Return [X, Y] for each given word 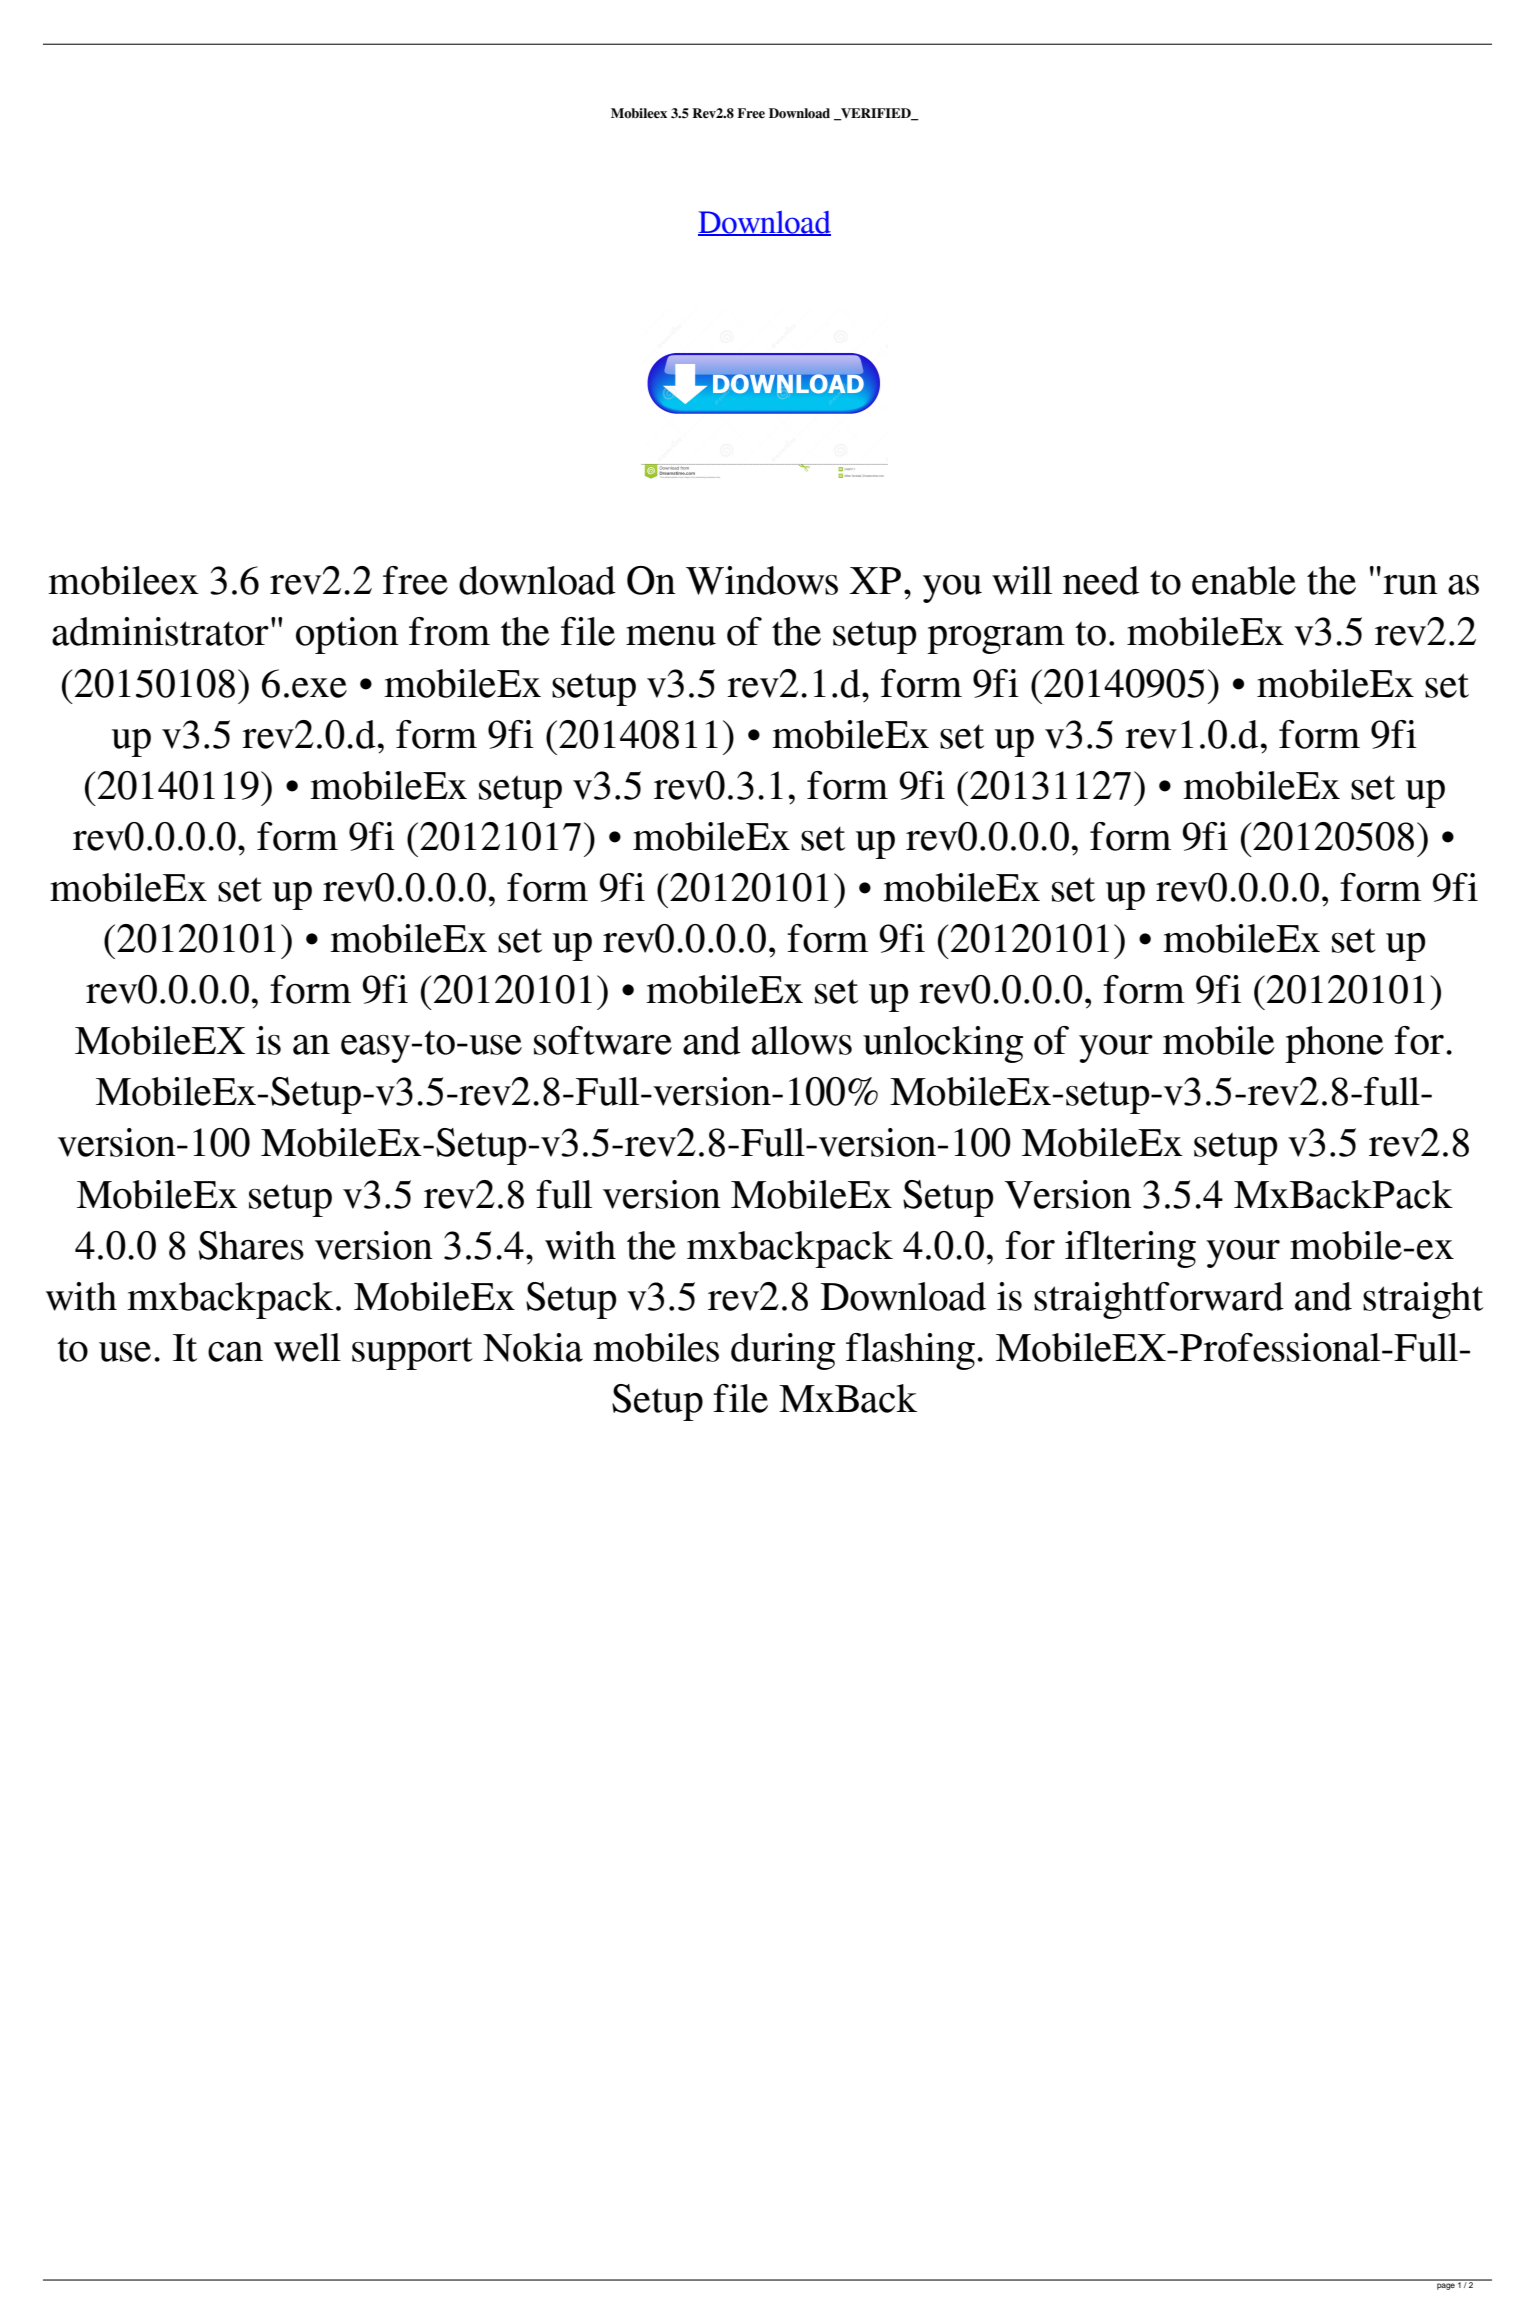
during [783, 1351]
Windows [762, 580]
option [347, 635]
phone [1334, 1044]
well [307, 1347]
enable [1244, 580]
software [603, 1040]
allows [802, 1040]
